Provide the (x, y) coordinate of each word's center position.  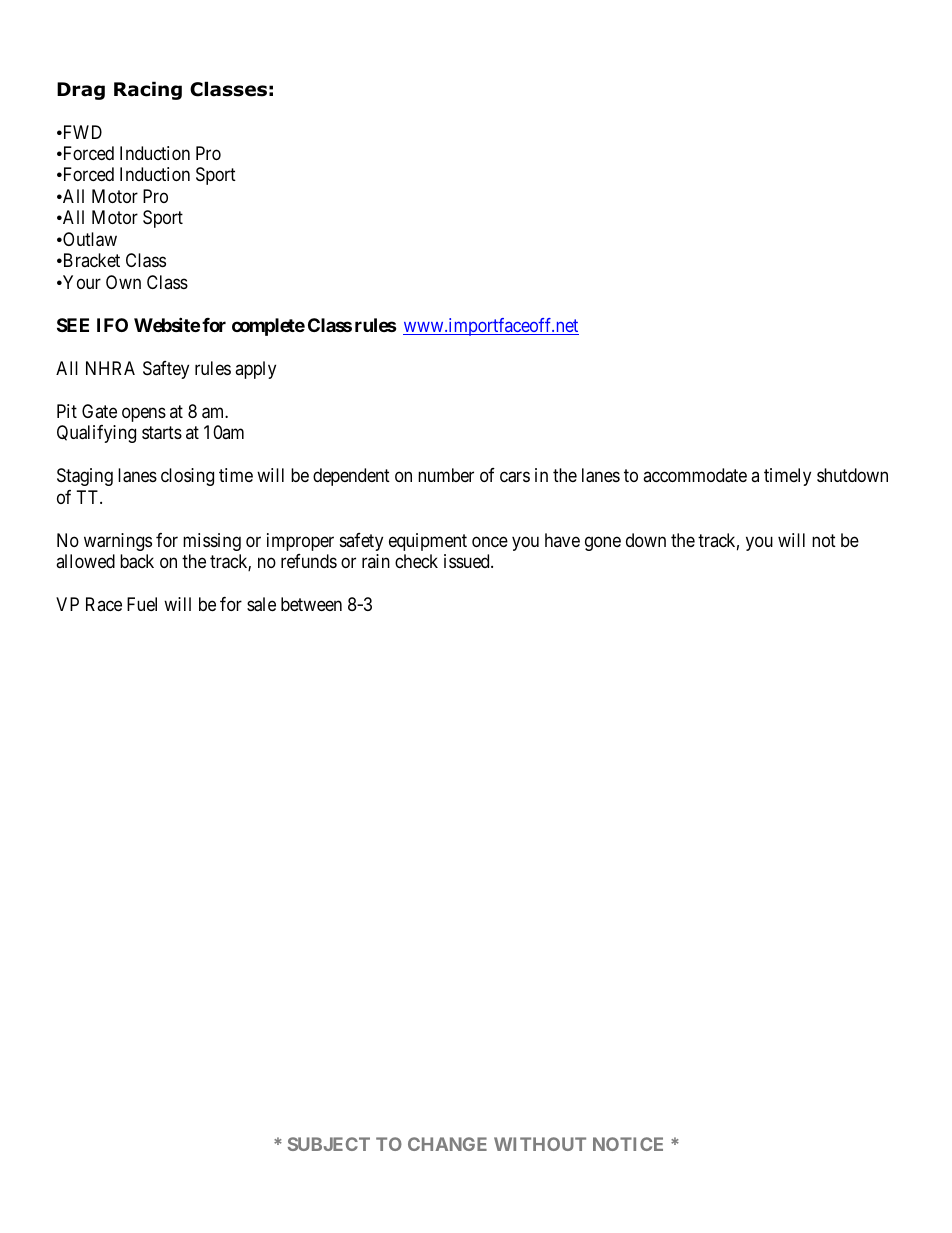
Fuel (142, 604)
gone (603, 543)
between (311, 604)
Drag (81, 91)
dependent (351, 477)
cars (515, 477)
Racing (148, 90)
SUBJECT (329, 1144)
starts (162, 433)
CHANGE (447, 1144)
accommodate (695, 475)
